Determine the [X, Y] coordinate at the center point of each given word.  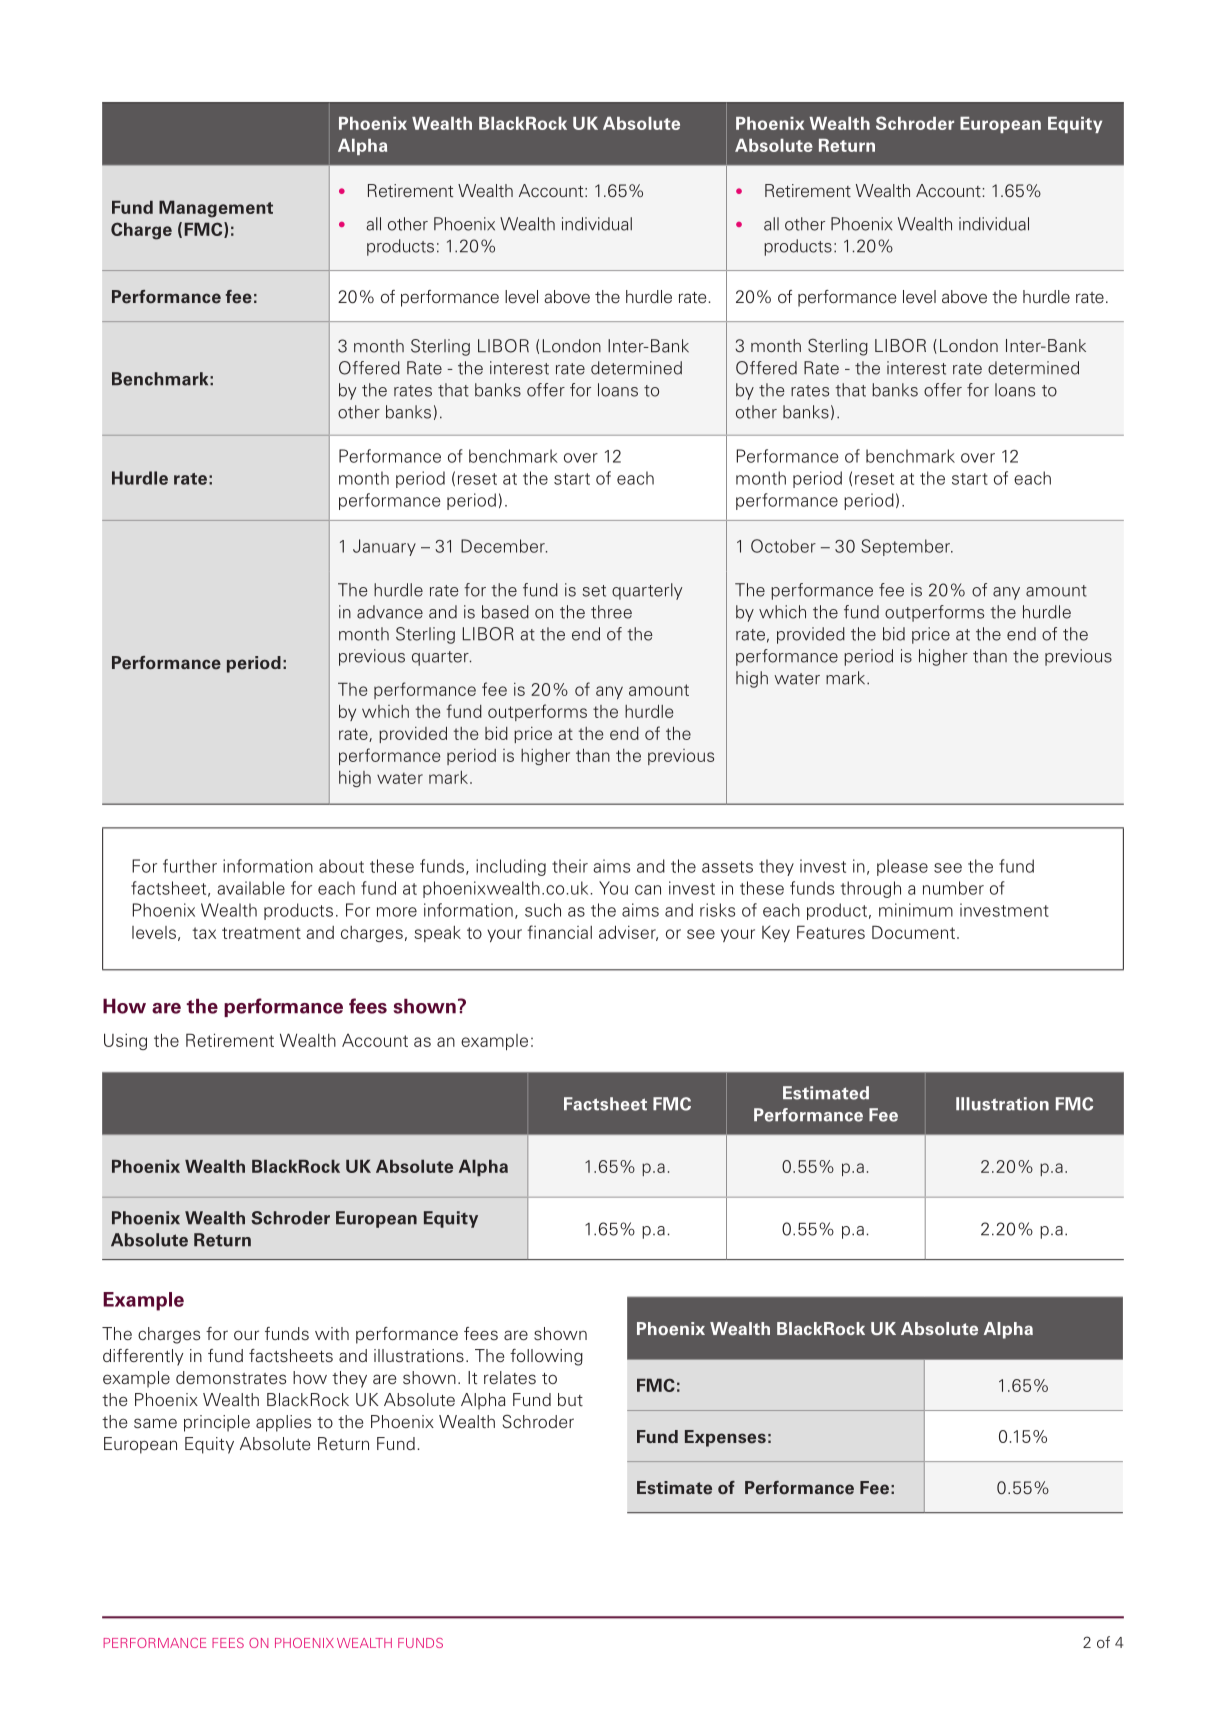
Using [125, 1041]
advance [390, 612]
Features [831, 932]
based [505, 612]
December [504, 546]
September [906, 547]
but [570, 1400]
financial [559, 932]
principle [217, 1423]
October [783, 546]
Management [216, 209]
